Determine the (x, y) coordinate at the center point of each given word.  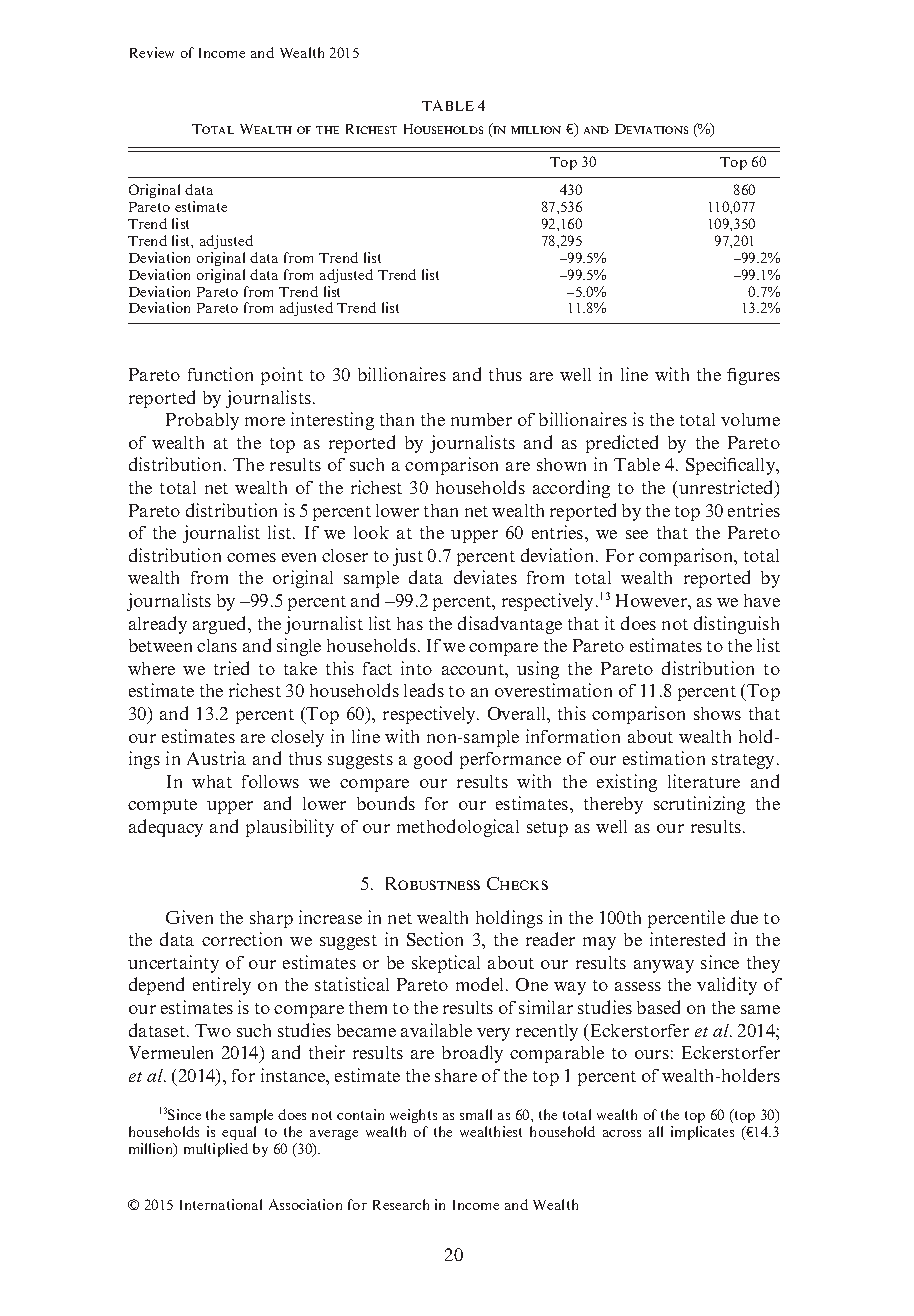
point (282, 376)
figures (753, 376)
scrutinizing (699, 805)
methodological (458, 828)
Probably (202, 421)
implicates (702, 1133)
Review (152, 52)
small (476, 1114)
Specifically (732, 466)
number (481, 419)
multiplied (216, 1150)
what (212, 781)
